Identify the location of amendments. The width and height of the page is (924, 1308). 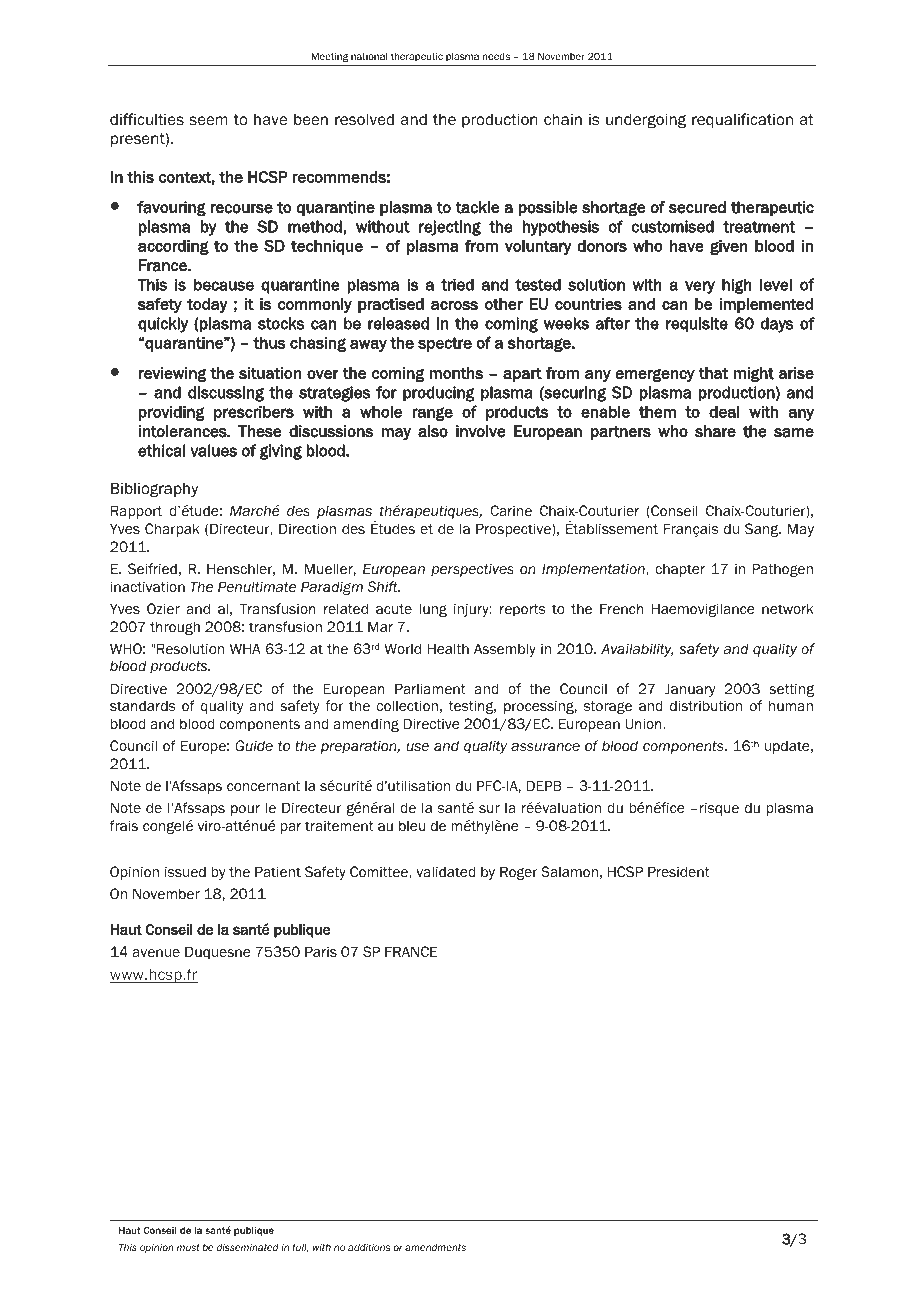
(435, 1247).
